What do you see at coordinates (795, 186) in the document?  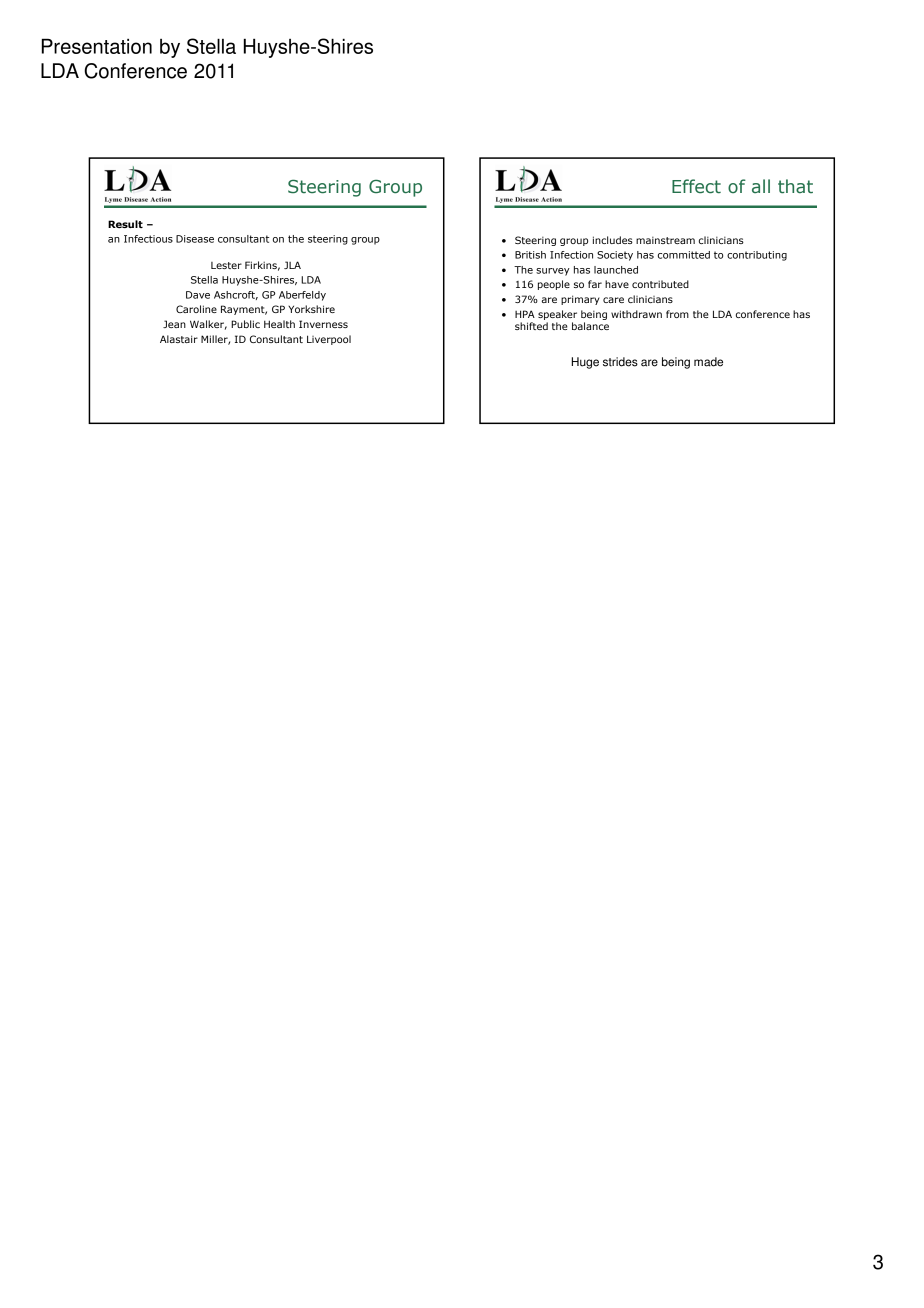 I see `that` at bounding box center [795, 186].
